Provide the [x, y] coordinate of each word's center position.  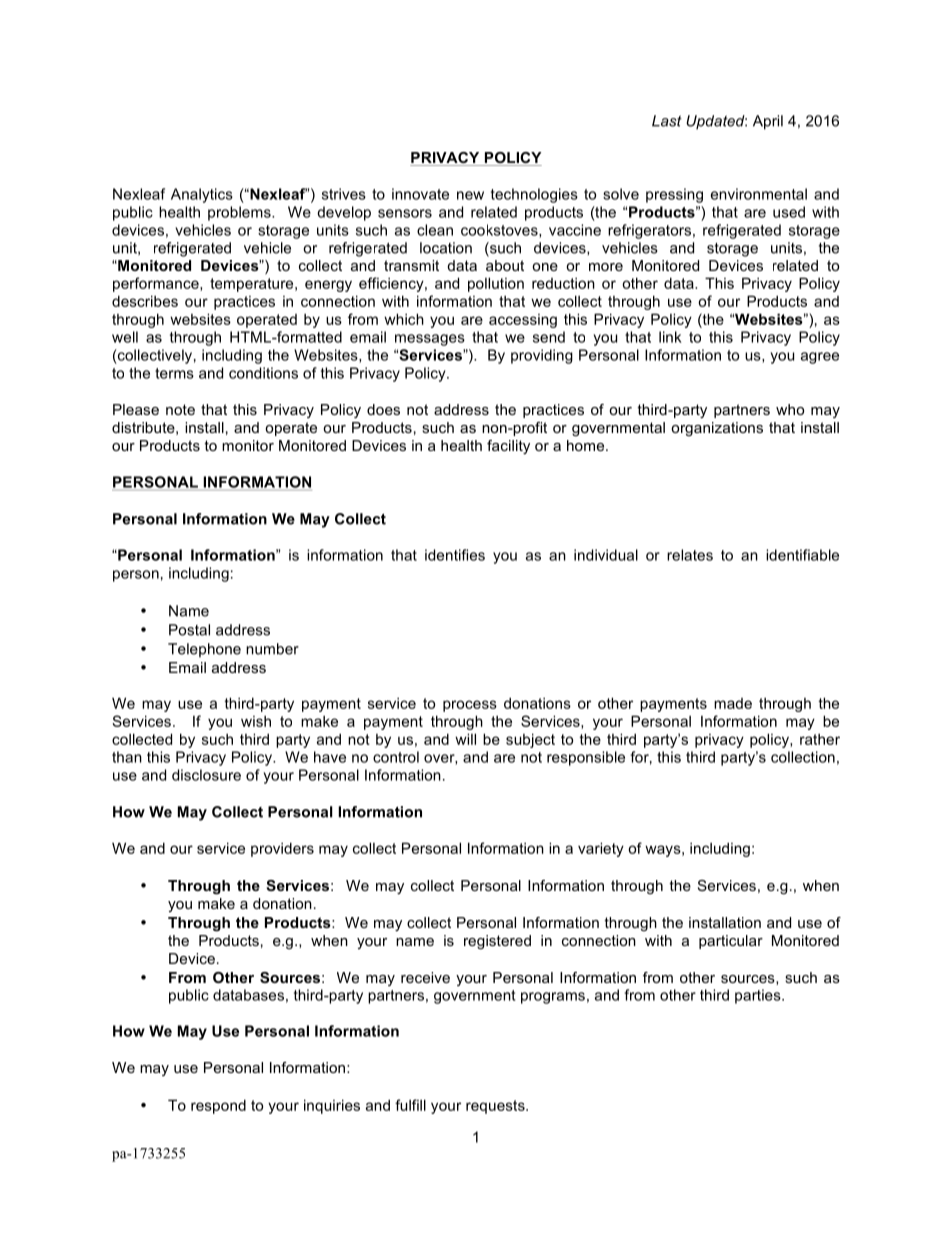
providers [282, 849]
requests [496, 1107]
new [470, 195]
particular [731, 942]
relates [690, 555]
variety [601, 849]
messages [430, 340]
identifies [455, 555]
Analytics [202, 195]
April [768, 122]
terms [174, 373]
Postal [189, 630]
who [790, 409]
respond [218, 1106]
